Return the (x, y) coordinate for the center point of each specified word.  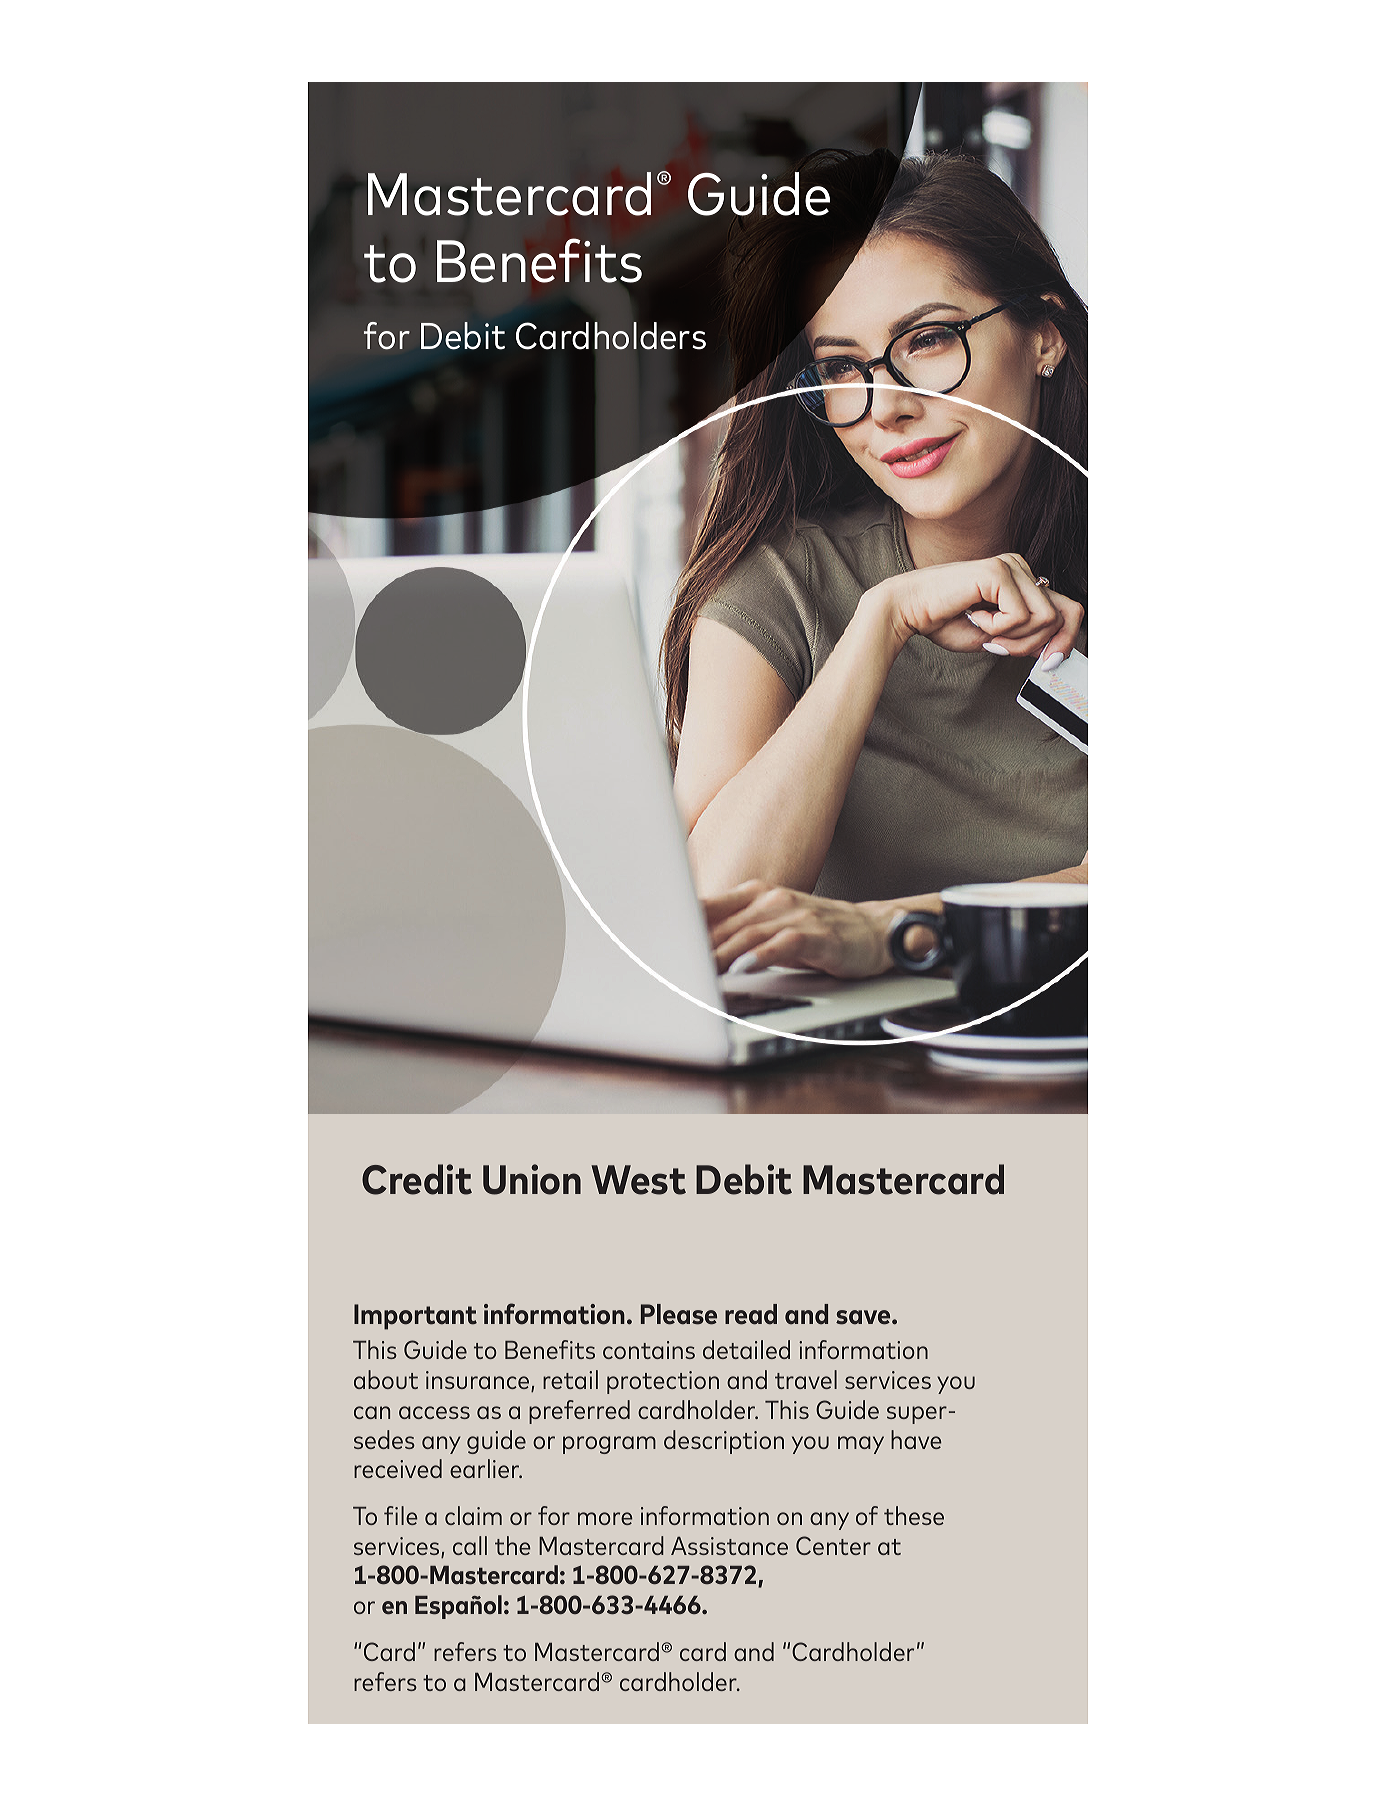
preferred (579, 1412)
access (434, 1412)
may (861, 1445)
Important (415, 1317)
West (638, 1180)
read (751, 1314)
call (470, 1545)
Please (679, 1314)
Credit (417, 1179)
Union (532, 1179)
